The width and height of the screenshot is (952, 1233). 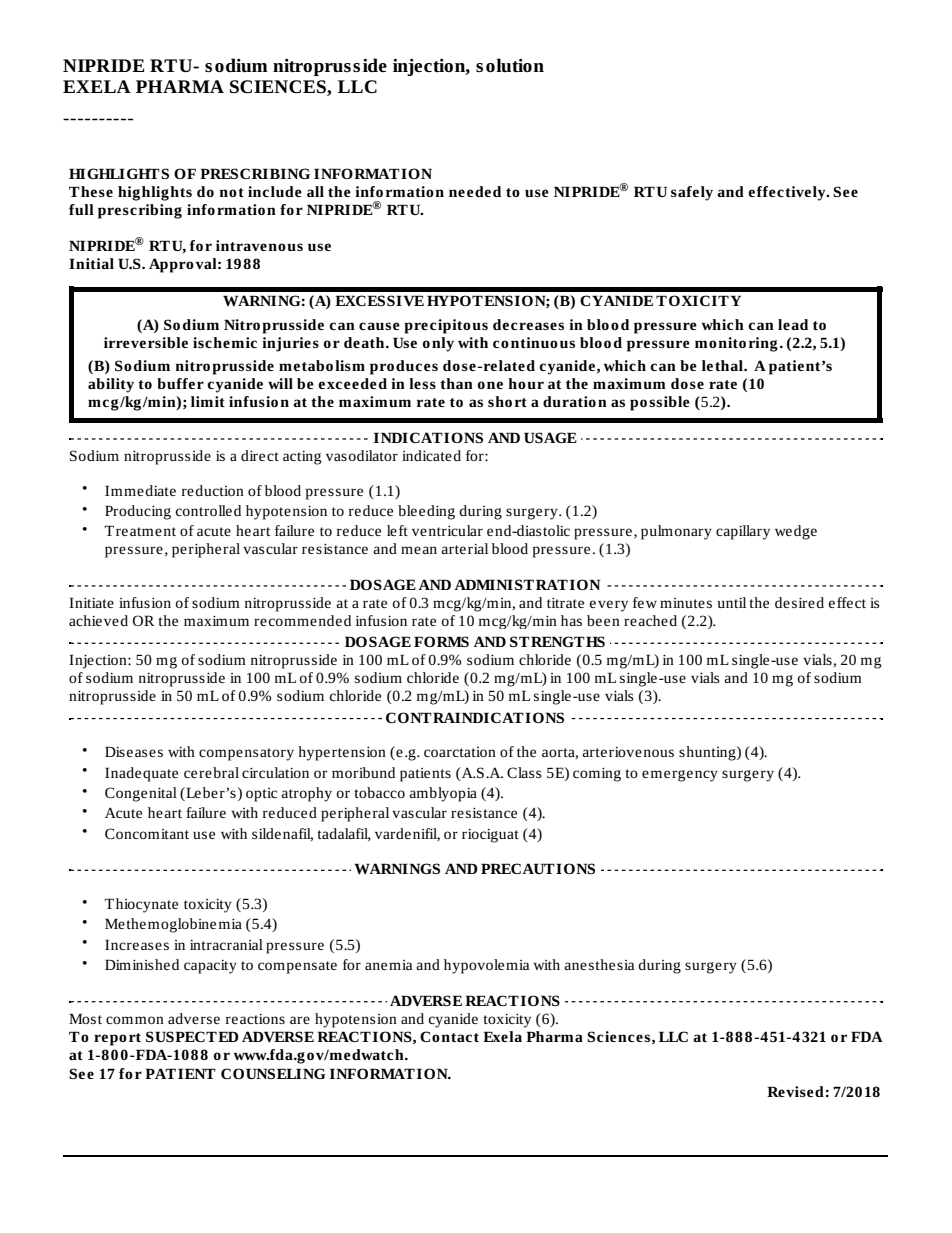 I want to click on common, so click(x=135, y=1020).
